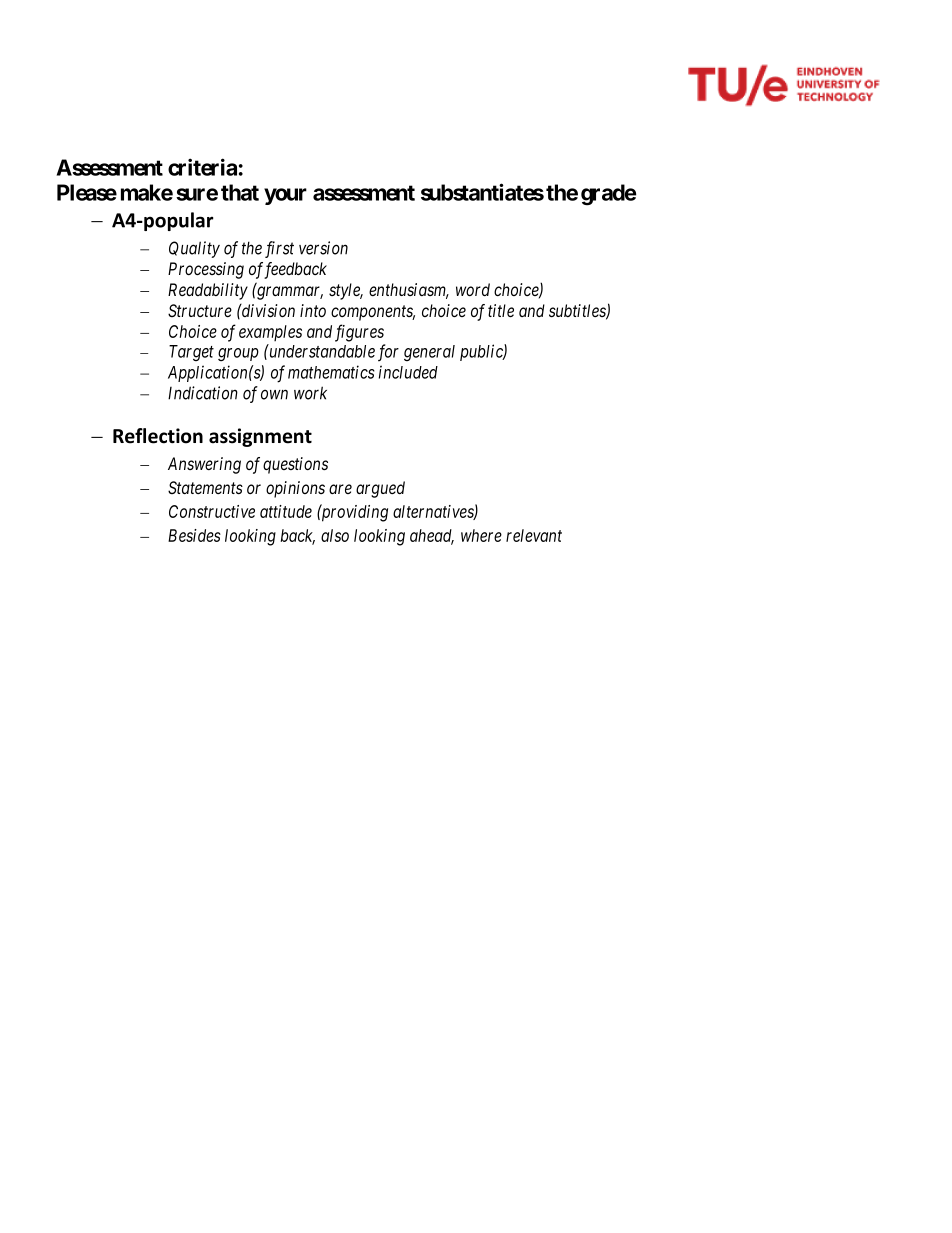 Image resolution: width=952 pixels, height=1233 pixels. What do you see at coordinates (323, 248) in the screenshot?
I see `version` at bounding box center [323, 248].
